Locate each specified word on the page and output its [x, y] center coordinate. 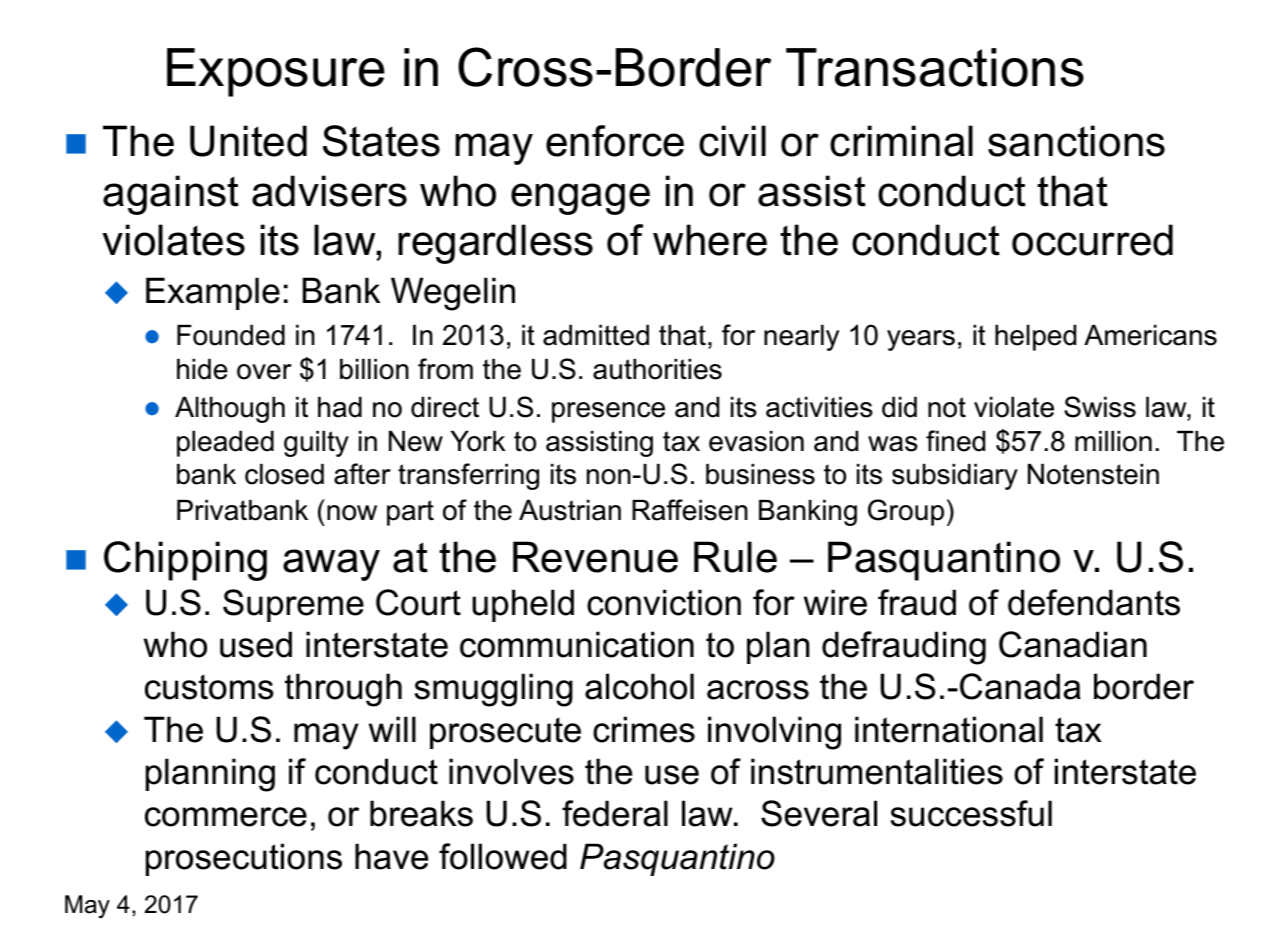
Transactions [935, 67]
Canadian [1073, 644]
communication [577, 644]
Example [213, 293]
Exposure [276, 72]
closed [284, 474]
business [760, 474]
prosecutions [244, 859]
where [710, 240]
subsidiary [955, 477]
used [256, 644]
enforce [615, 141]
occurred [1092, 240]
